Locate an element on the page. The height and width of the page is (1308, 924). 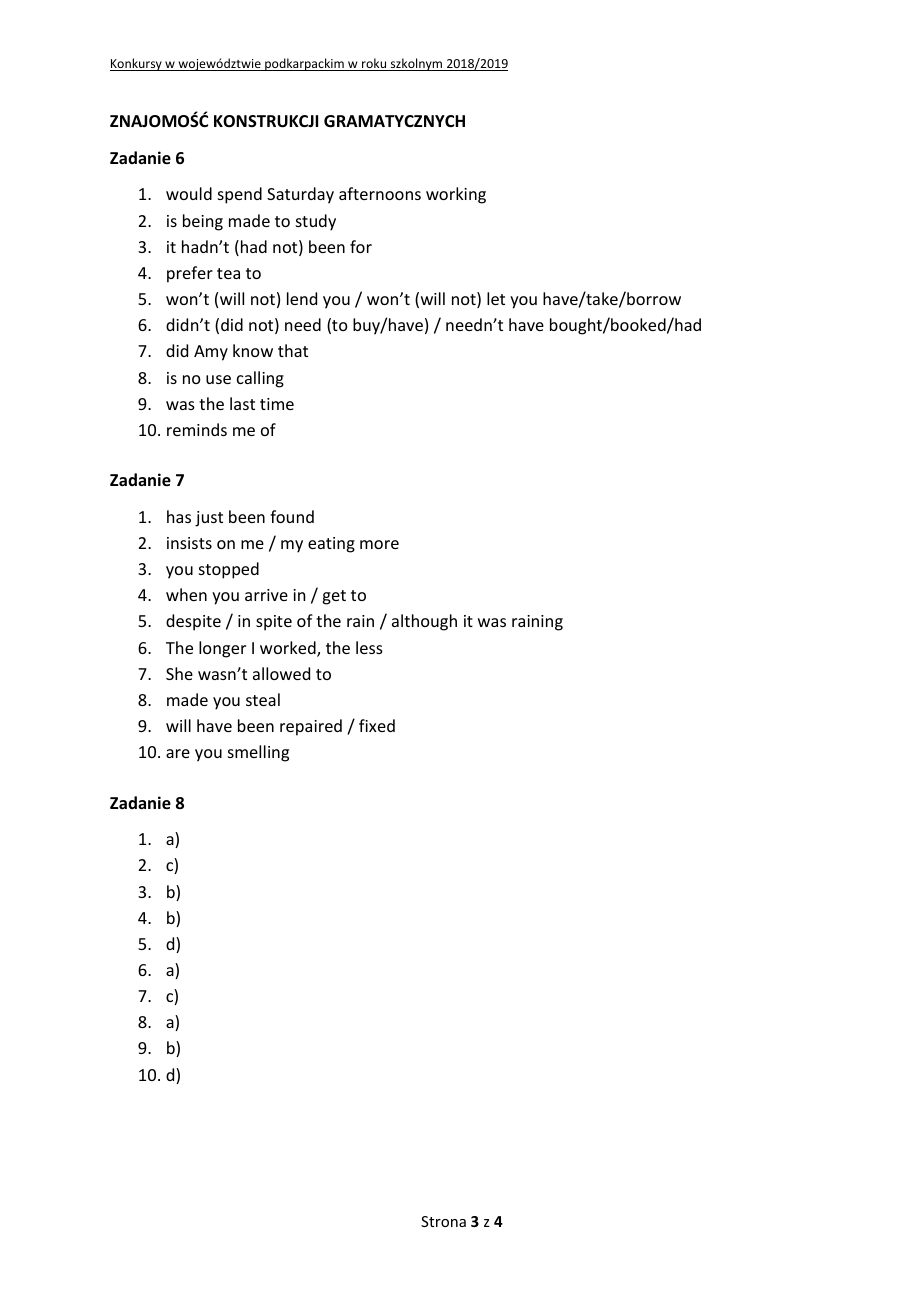
working is located at coordinates (456, 195).
